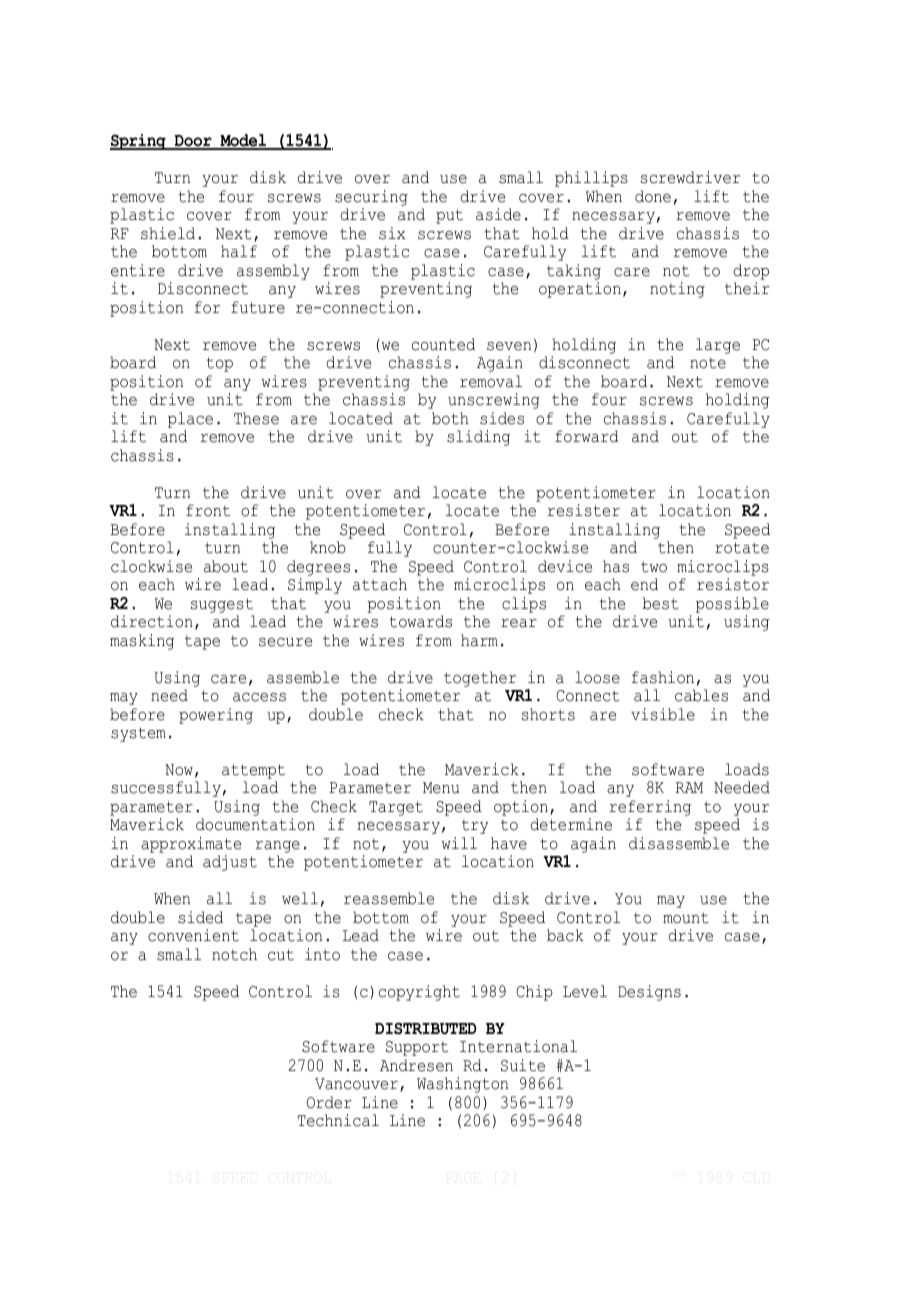 Image resolution: width=924 pixels, height=1308 pixels. What do you see at coordinates (421, 621) in the screenshot?
I see `towards` at bounding box center [421, 621].
